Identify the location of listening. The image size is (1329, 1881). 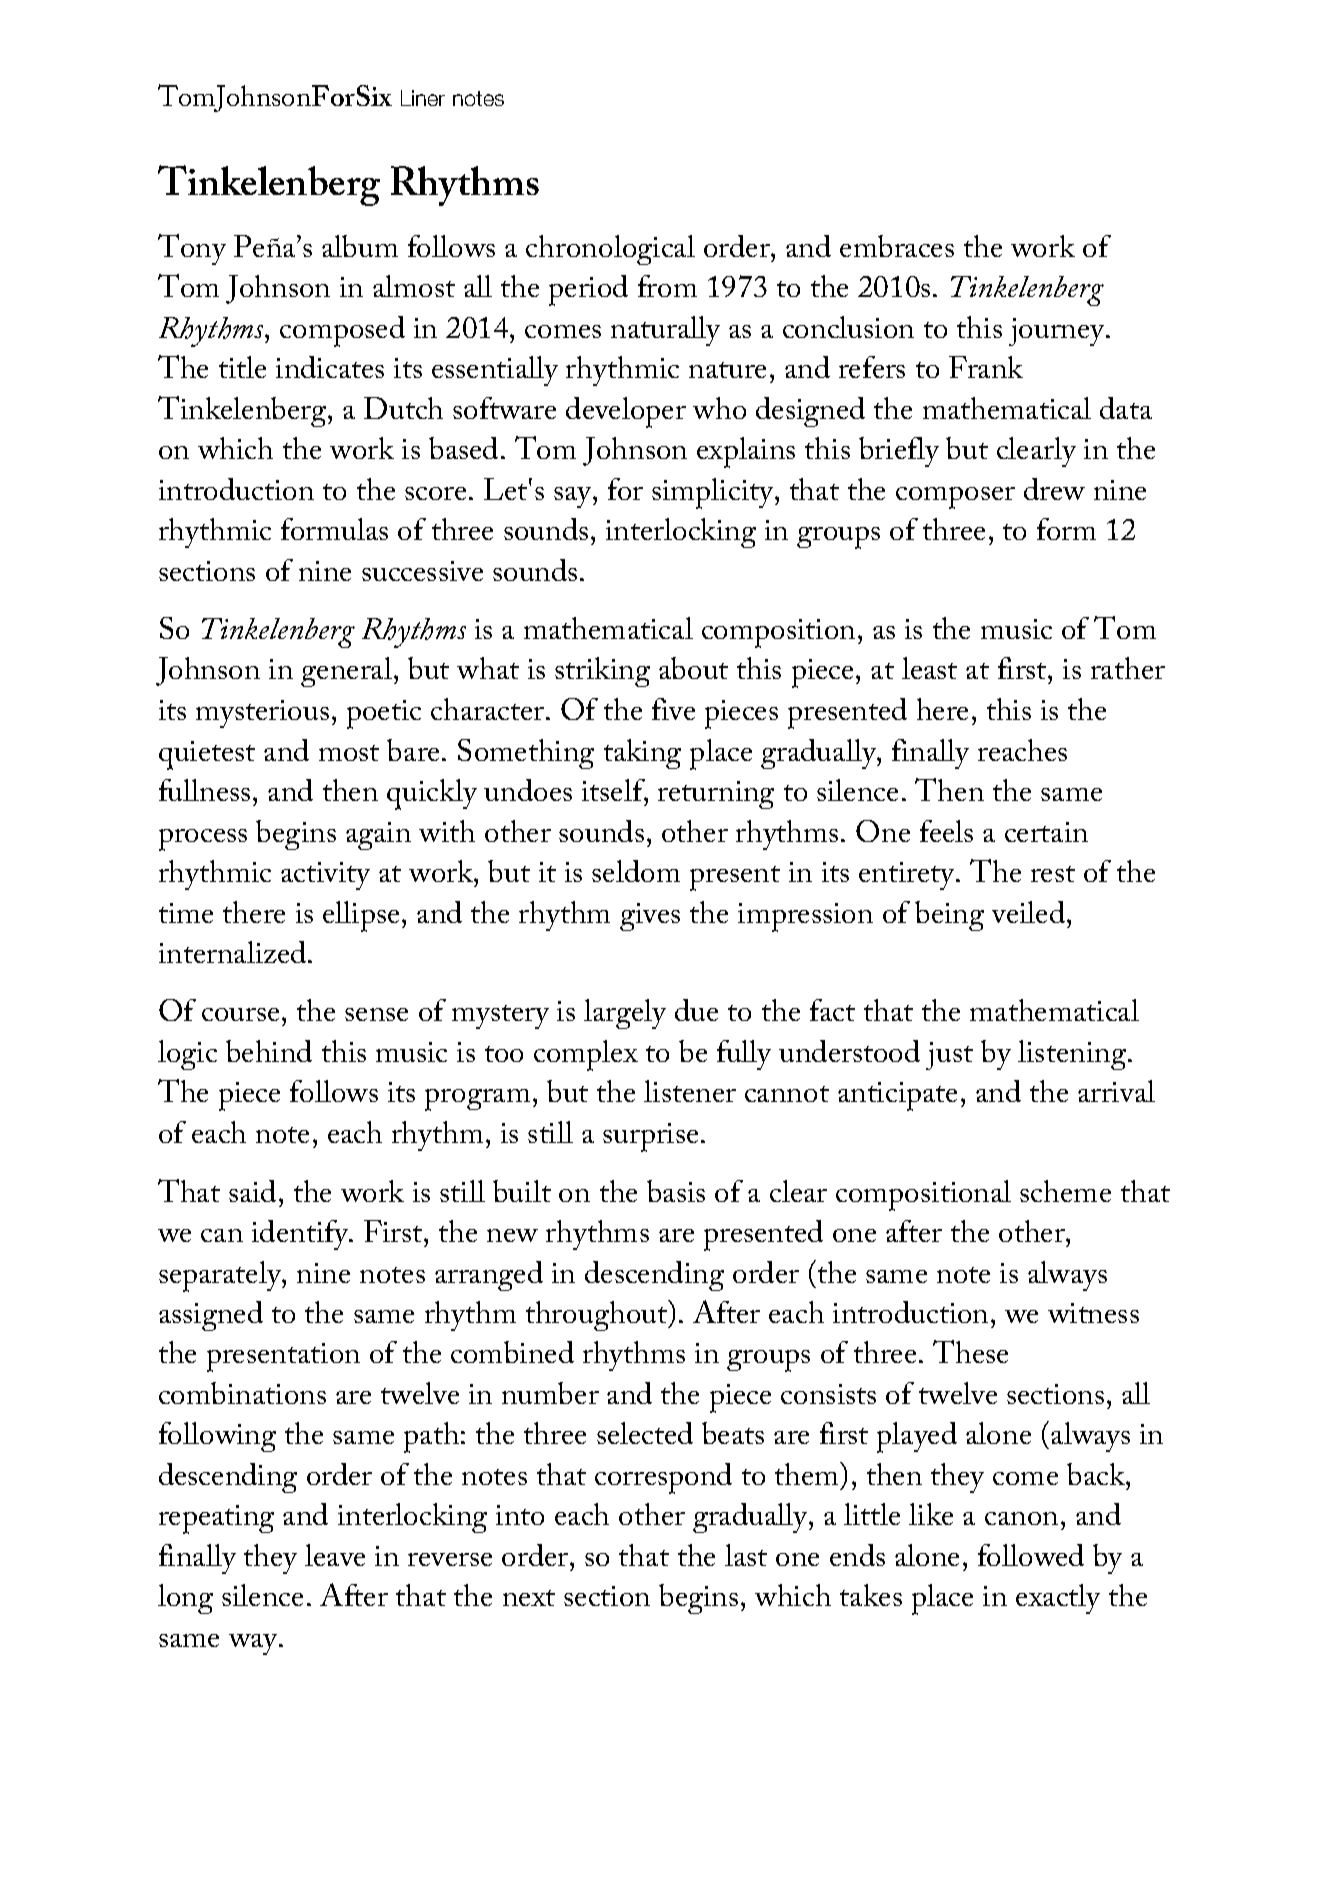
(1073, 1055).
